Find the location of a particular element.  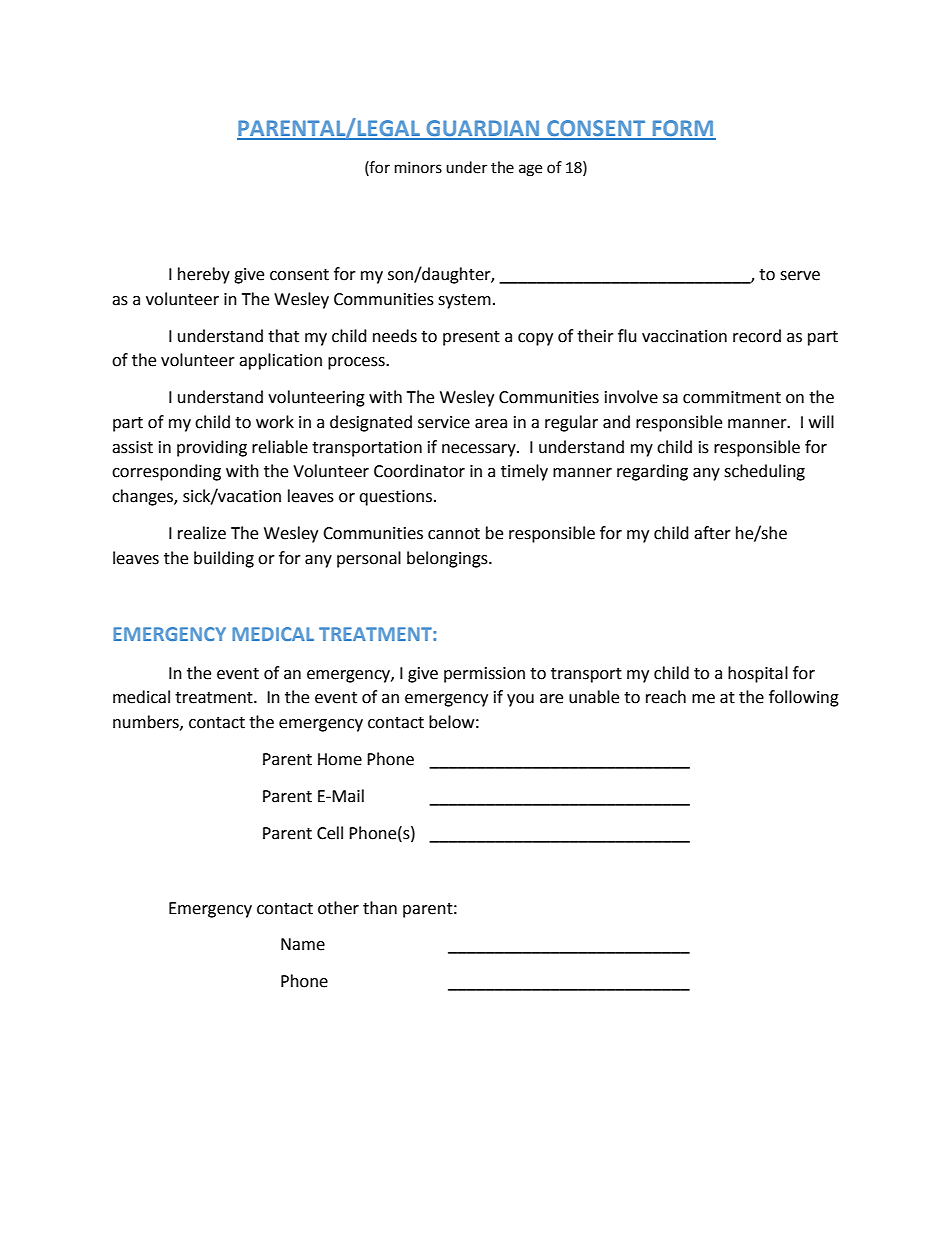

hospital is located at coordinates (758, 674).
